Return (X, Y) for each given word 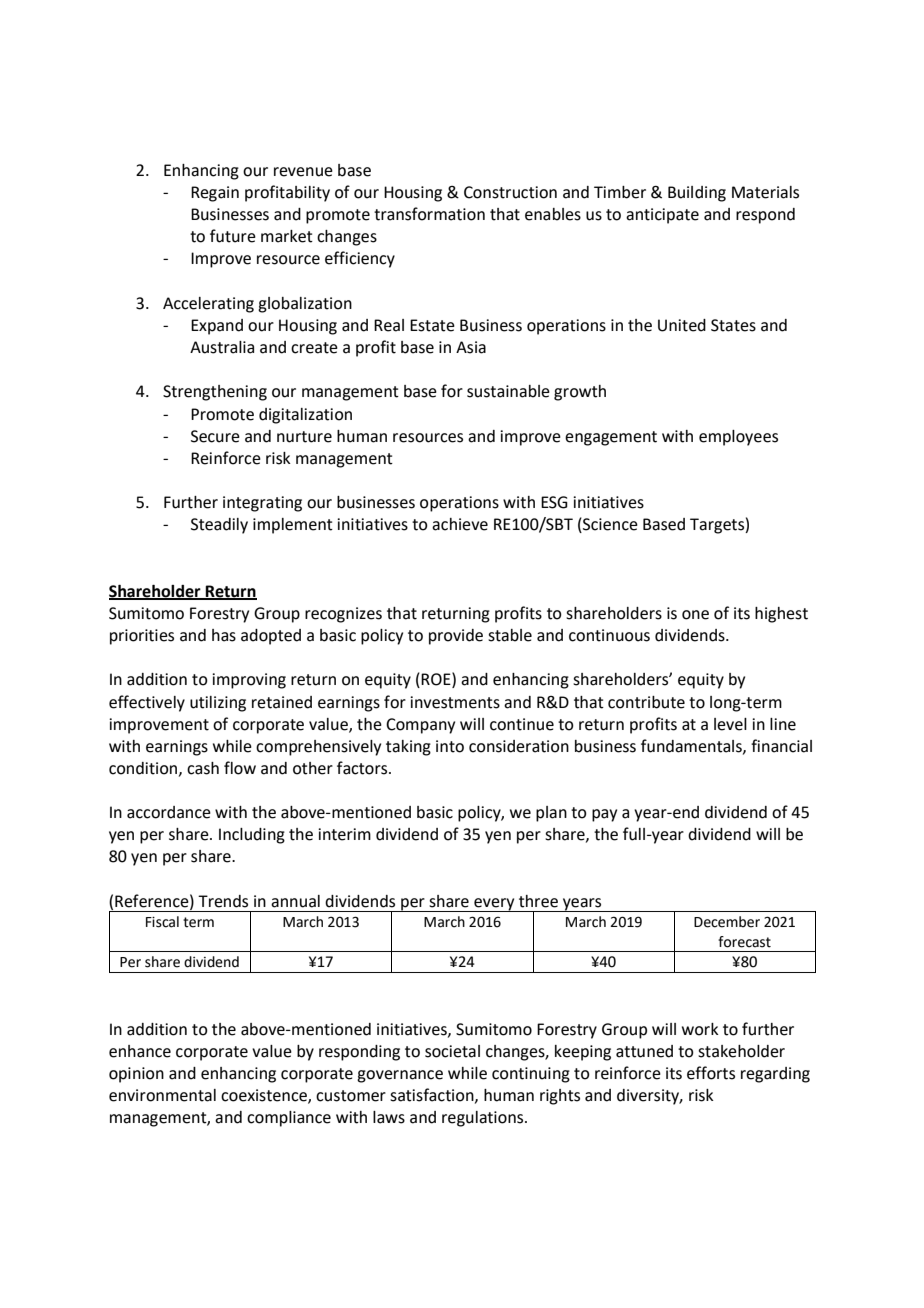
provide (456, 637)
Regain (215, 194)
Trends (223, 901)
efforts (711, 1073)
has (224, 635)
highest (781, 615)
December (727, 922)
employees (738, 438)
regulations (484, 1119)
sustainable (508, 391)
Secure (215, 436)
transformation (429, 214)
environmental (162, 1095)
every (494, 905)
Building (697, 194)
